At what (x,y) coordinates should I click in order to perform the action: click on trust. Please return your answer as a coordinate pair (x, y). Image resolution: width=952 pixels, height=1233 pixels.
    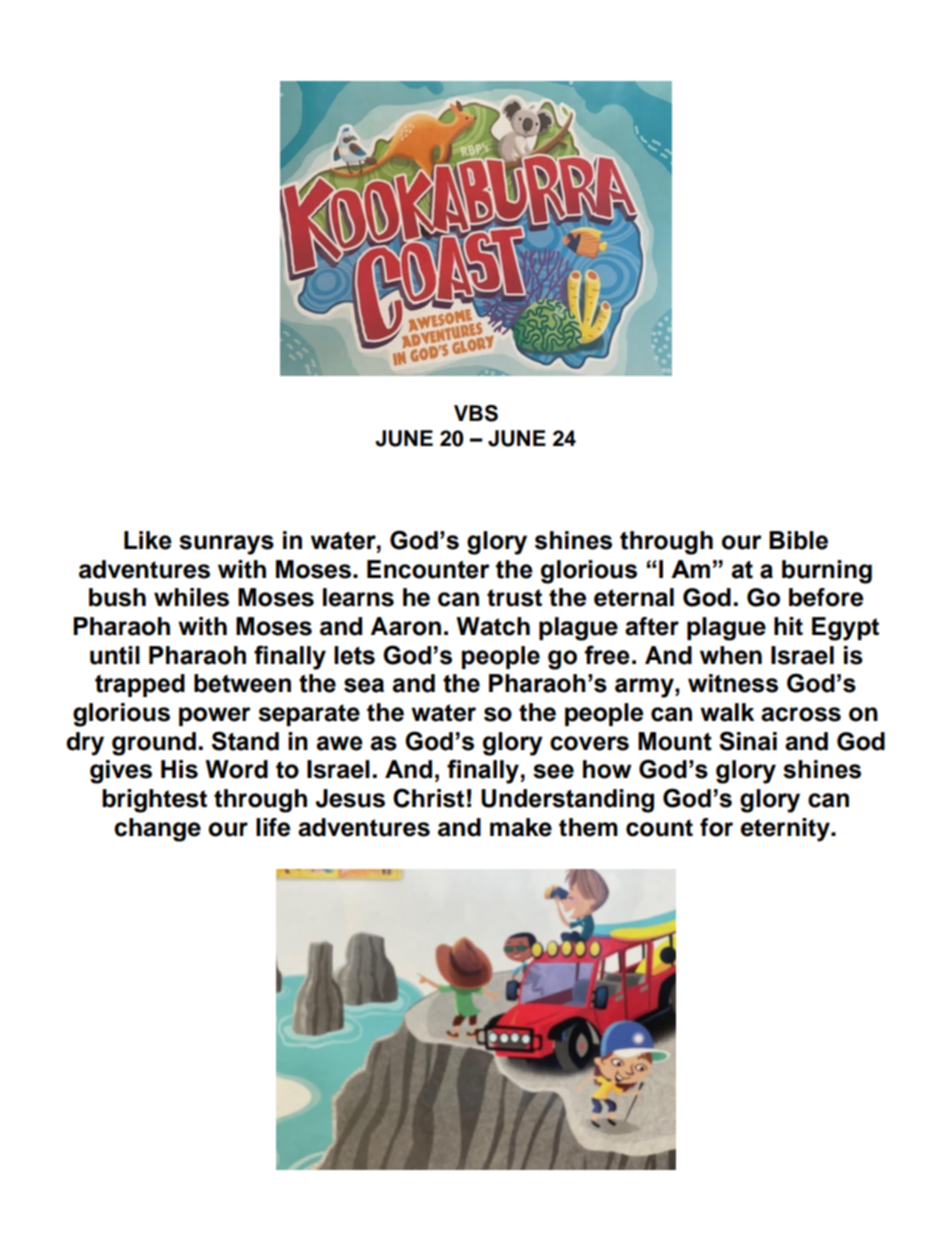
    Looking at the image, I should click on (514, 598).
